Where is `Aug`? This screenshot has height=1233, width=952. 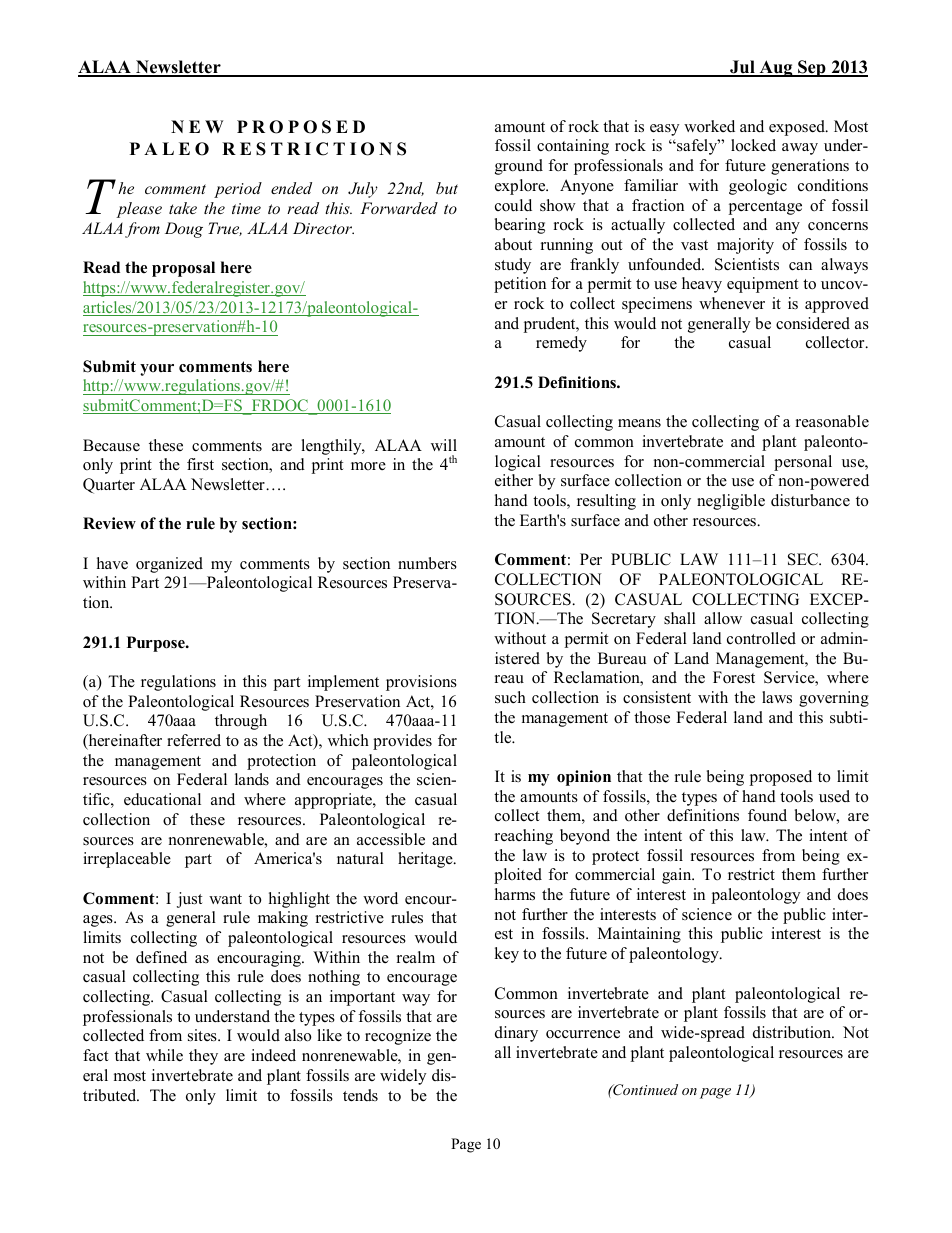 Aug is located at coordinates (776, 68).
